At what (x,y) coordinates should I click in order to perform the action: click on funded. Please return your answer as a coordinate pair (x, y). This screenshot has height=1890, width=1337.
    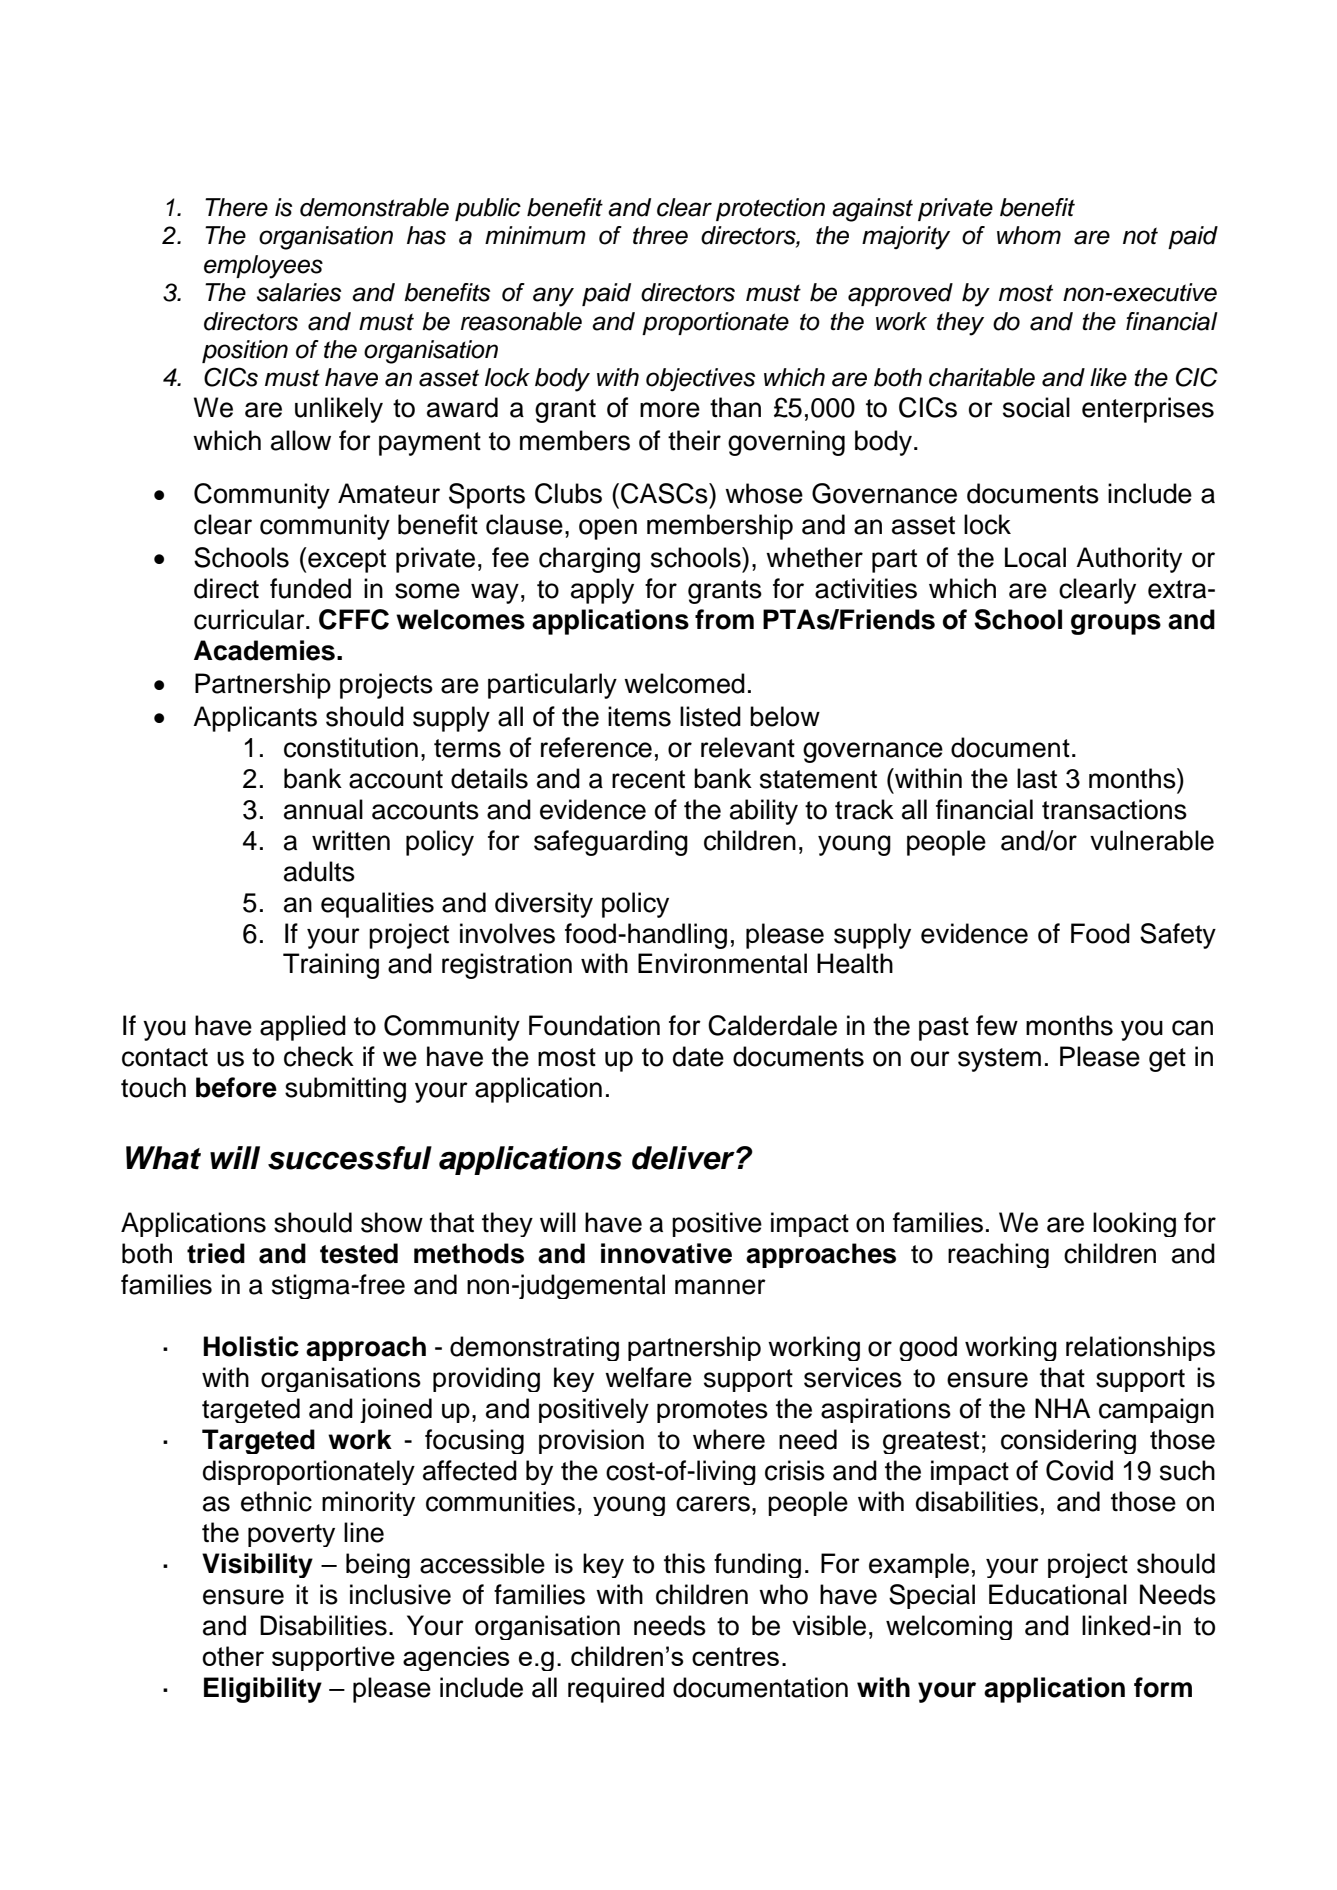
    Looking at the image, I should click on (310, 588).
